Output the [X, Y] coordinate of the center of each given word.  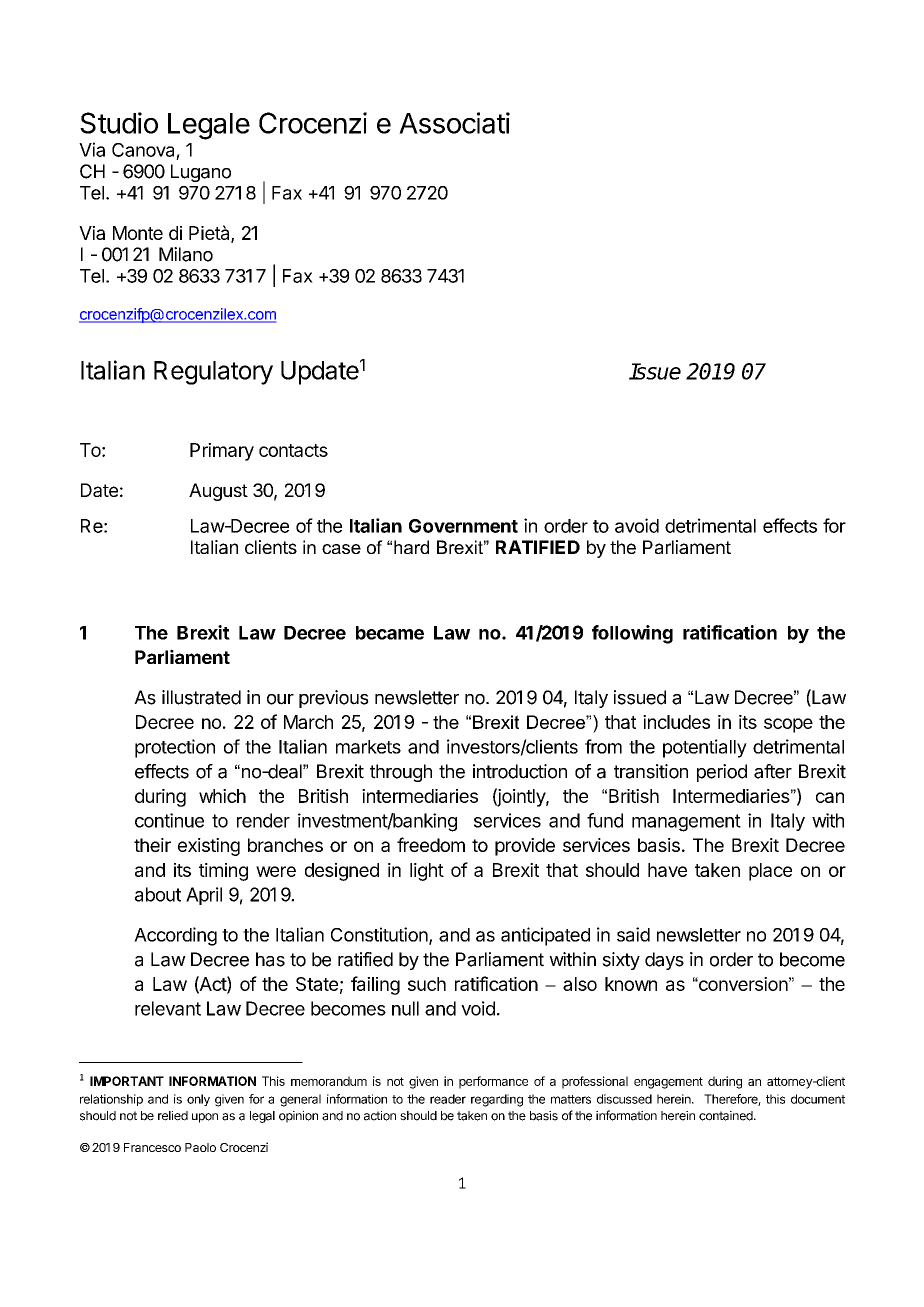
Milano [186, 254]
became [390, 633]
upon [205, 1118]
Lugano [201, 173]
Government [463, 526]
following [632, 634]
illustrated [201, 697]
